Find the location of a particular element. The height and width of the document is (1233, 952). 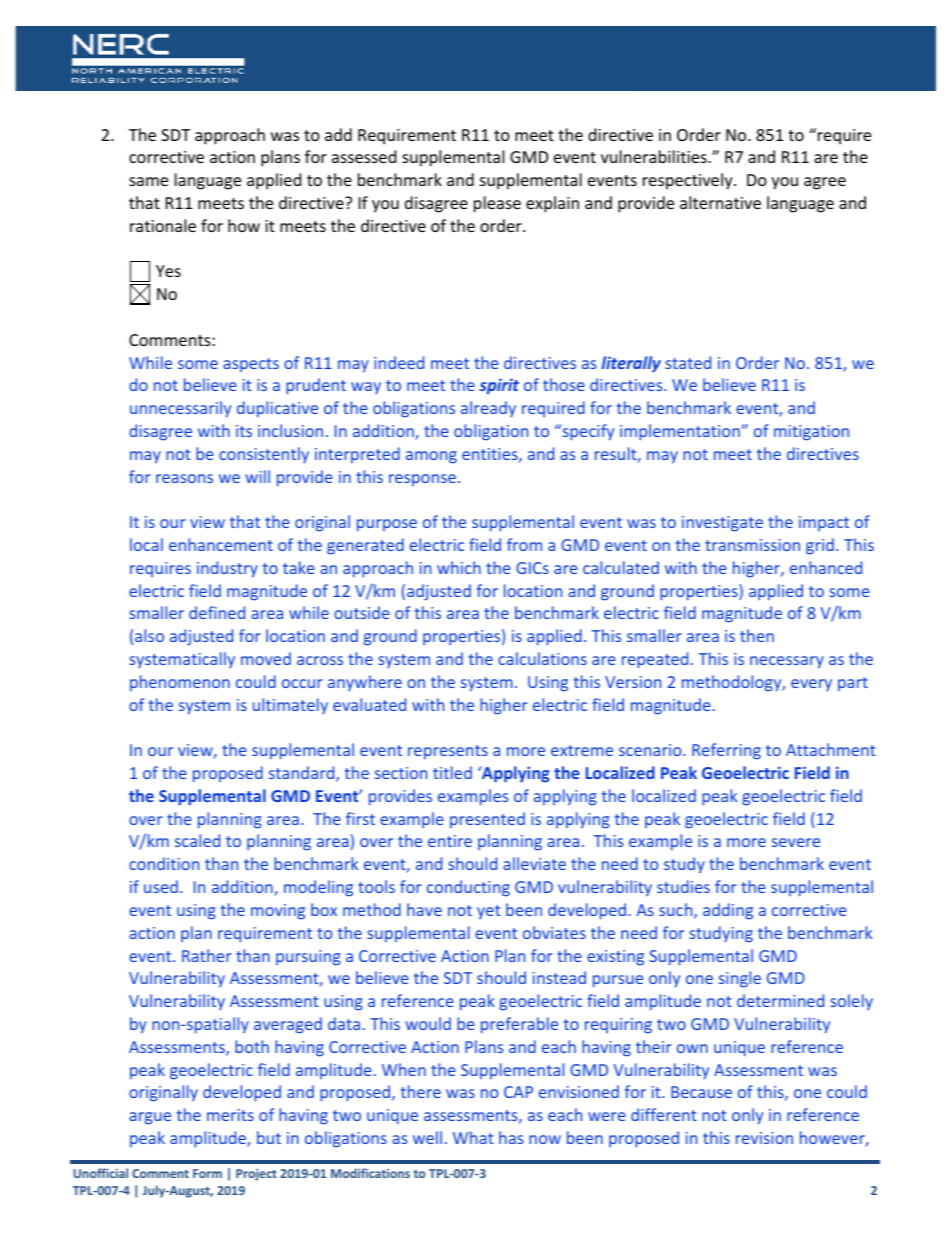

necessary is located at coordinates (787, 662).
